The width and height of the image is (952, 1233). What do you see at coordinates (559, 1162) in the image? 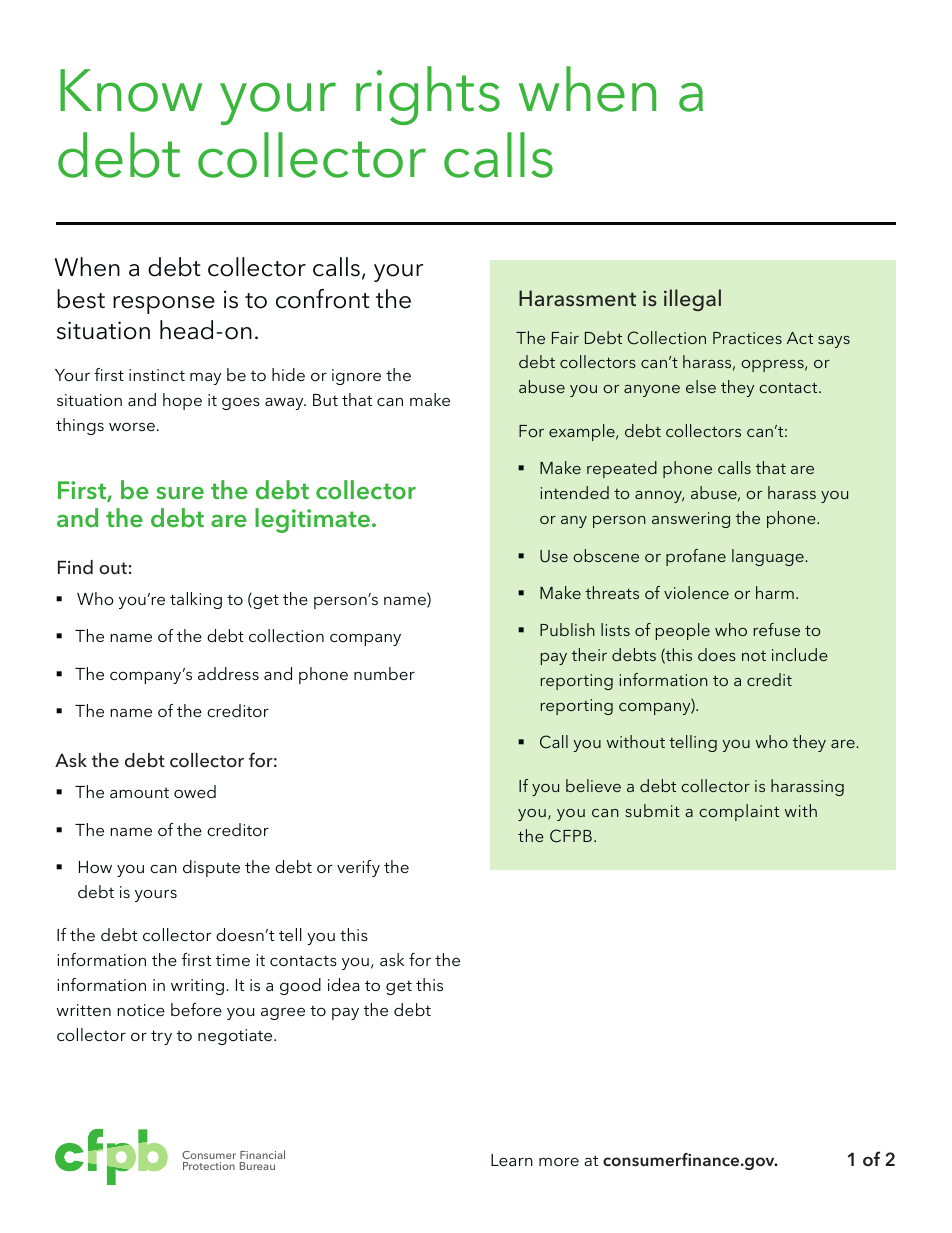
I see `more` at bounding box center [559, 1162].
